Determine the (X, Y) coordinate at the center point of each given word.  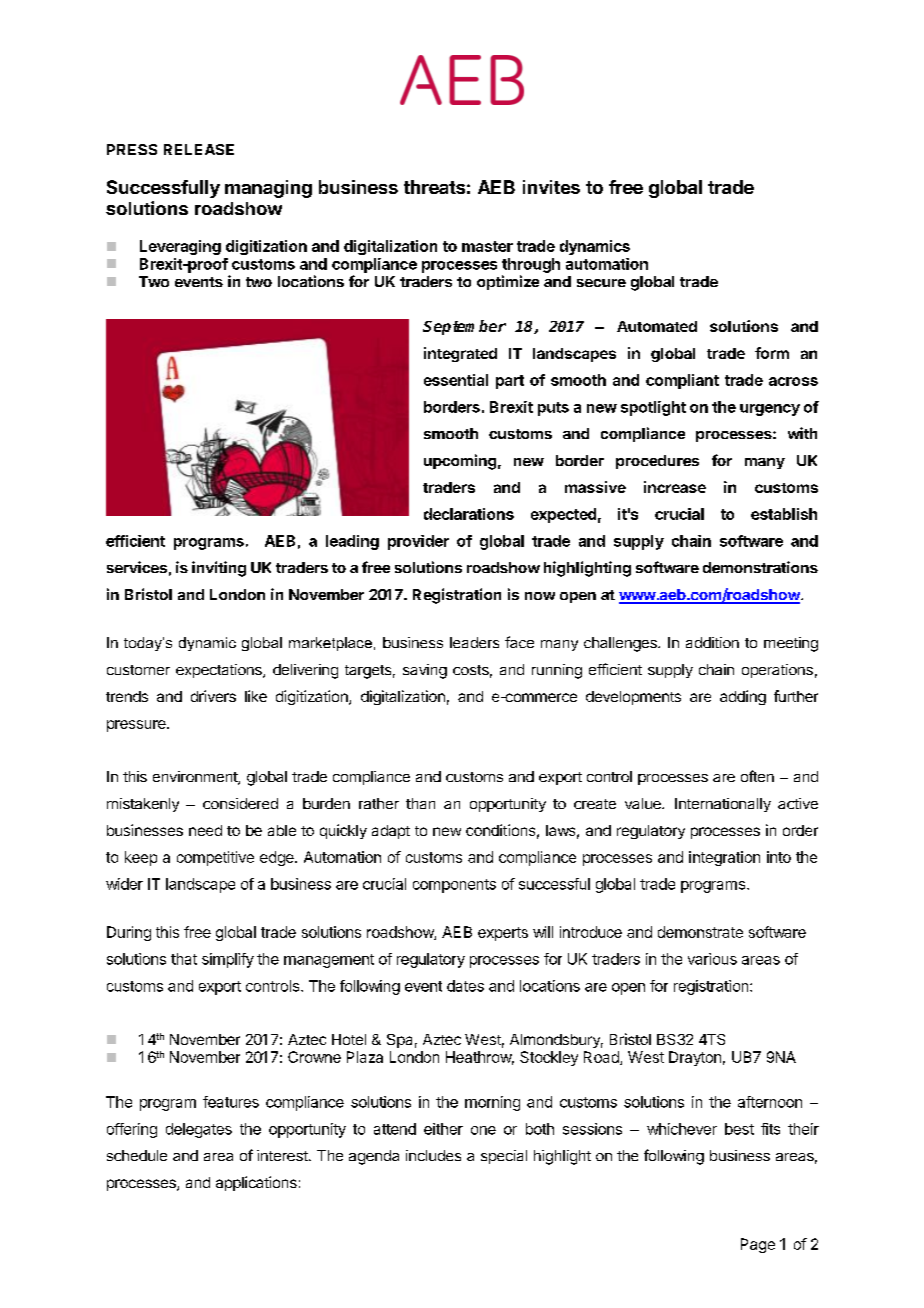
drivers (213, 696)
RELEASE (199, 149)
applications (256, 1183)
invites (551, 187)
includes (433, 1155)
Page (758, 1245)
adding (743, 697)
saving (425, 671)
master (487, 246)
